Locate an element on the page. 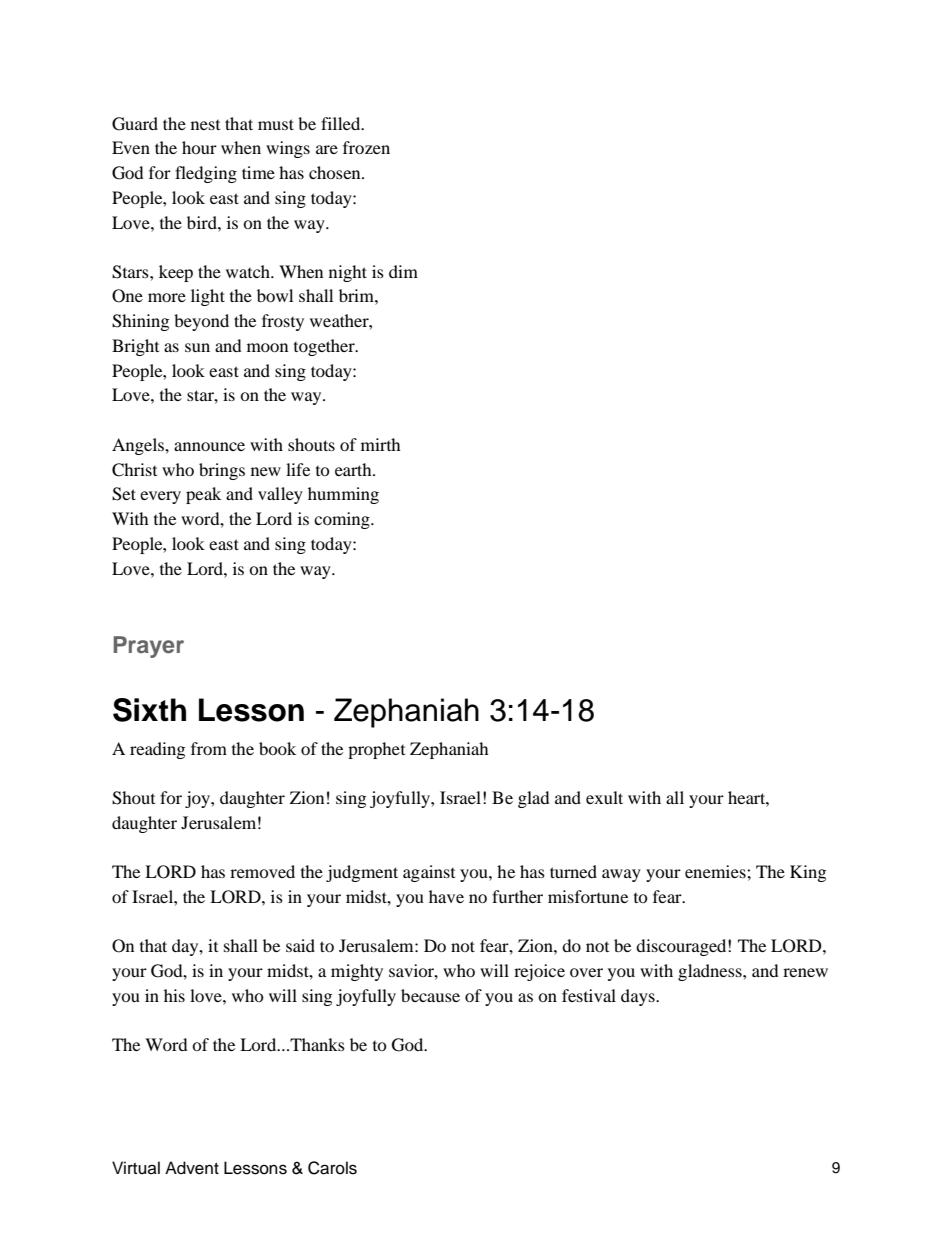 Image resolution: width=952 pixels, height=1233 pixels. dim is located at coordinates (403, 271).
